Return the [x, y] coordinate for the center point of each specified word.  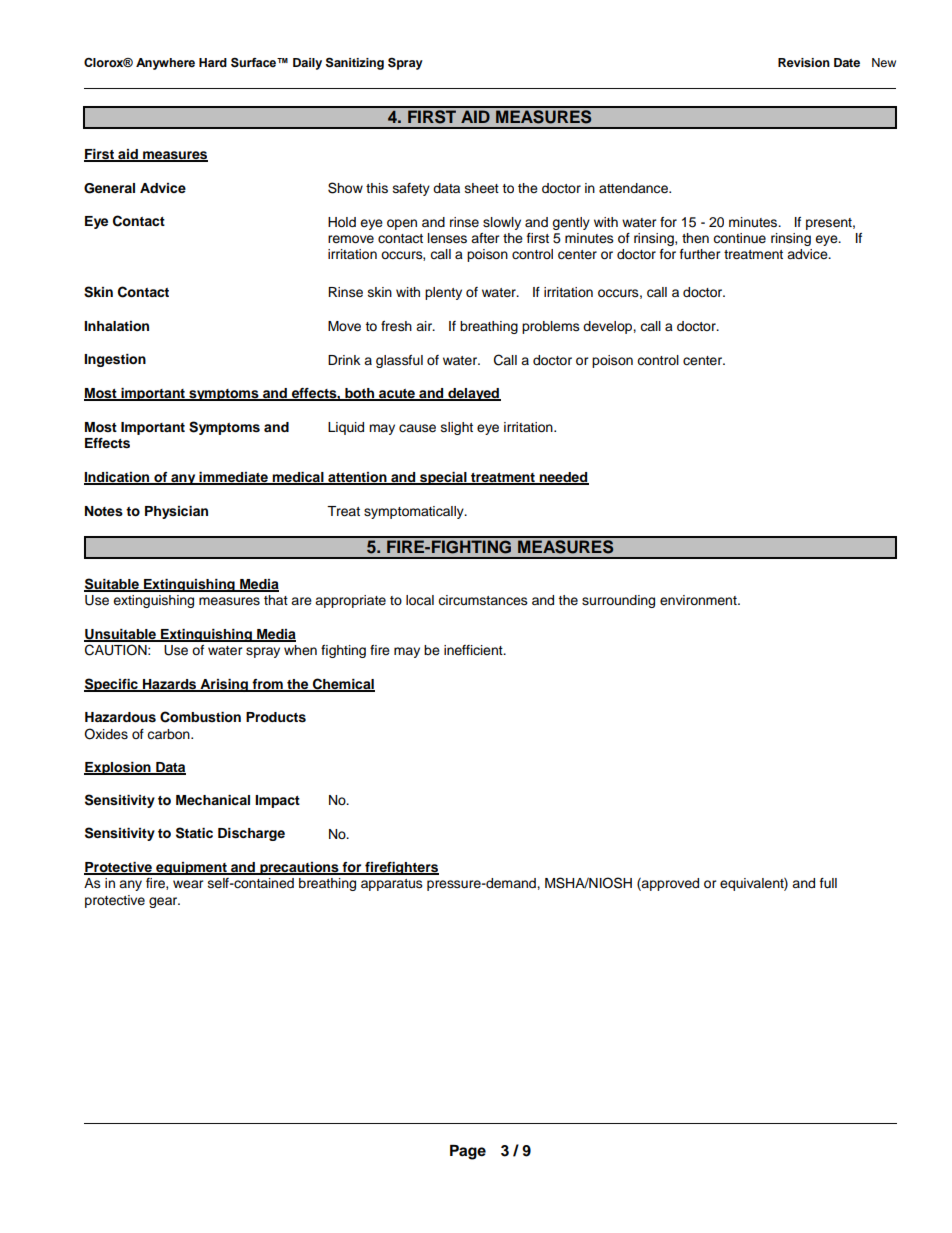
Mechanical [213, 800]
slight [457, 428]
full [828, 883]
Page [468, 1152]
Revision [804, 62]
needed [563, 478]
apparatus [392, 885]
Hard [213, 62]
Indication [118, 478]
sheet [482, 188]
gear [164, 902]
